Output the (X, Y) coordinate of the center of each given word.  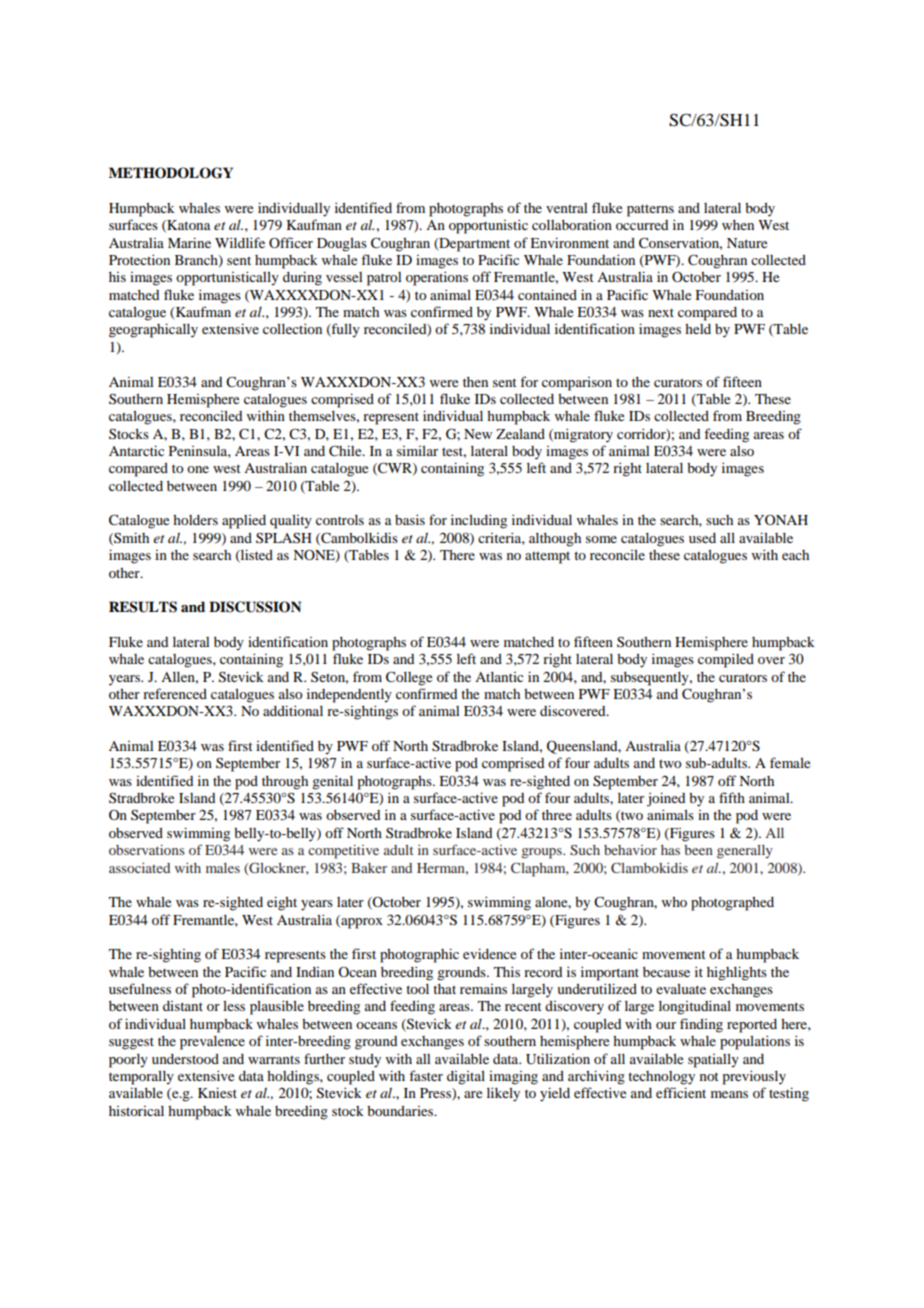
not (709, 1076)
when (738, 225)
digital (466, 1077)
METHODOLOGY (171, 173)
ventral (567, 208)
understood (185, 1059)
